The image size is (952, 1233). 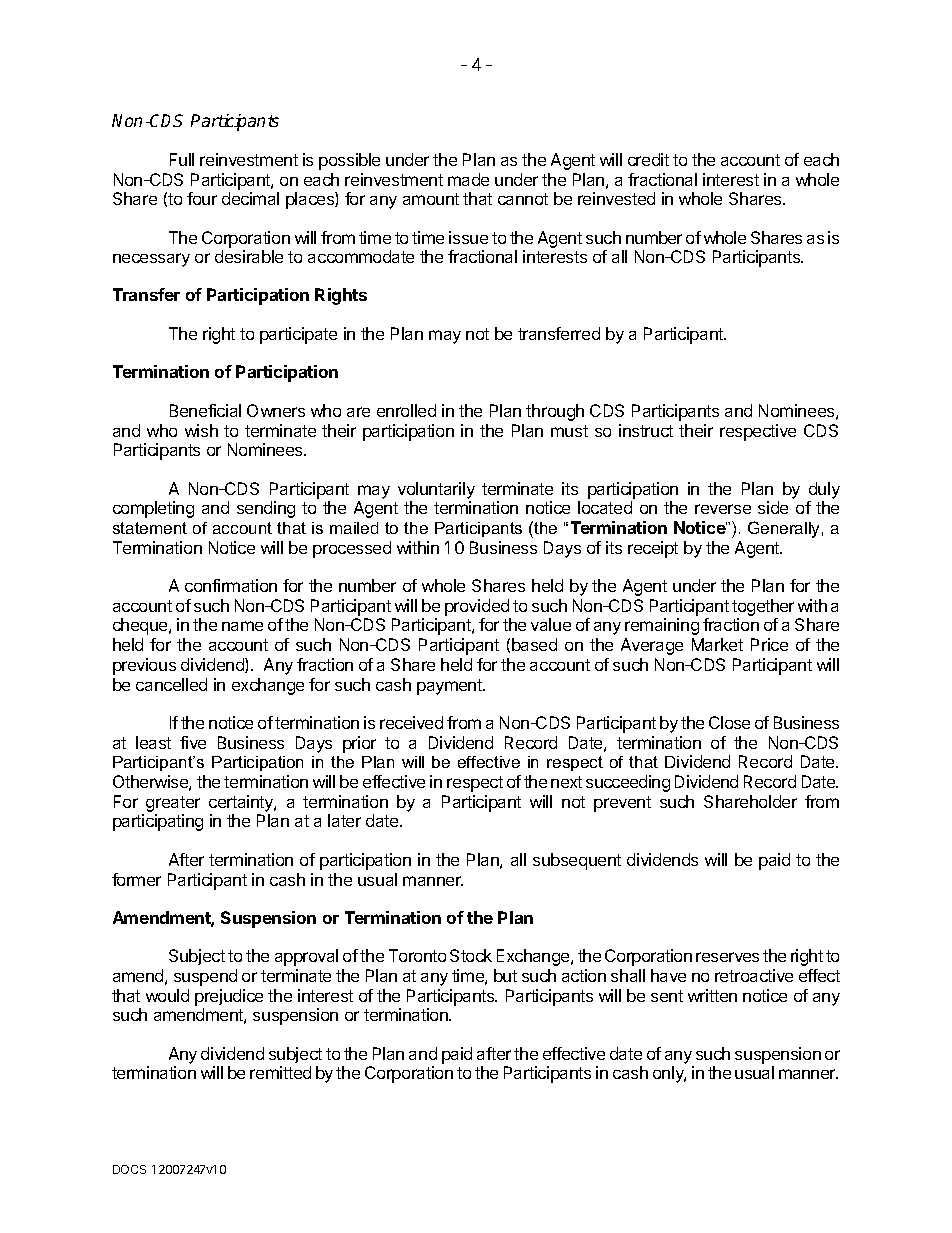 I want to click on Market, so click(x=717, y=644).
